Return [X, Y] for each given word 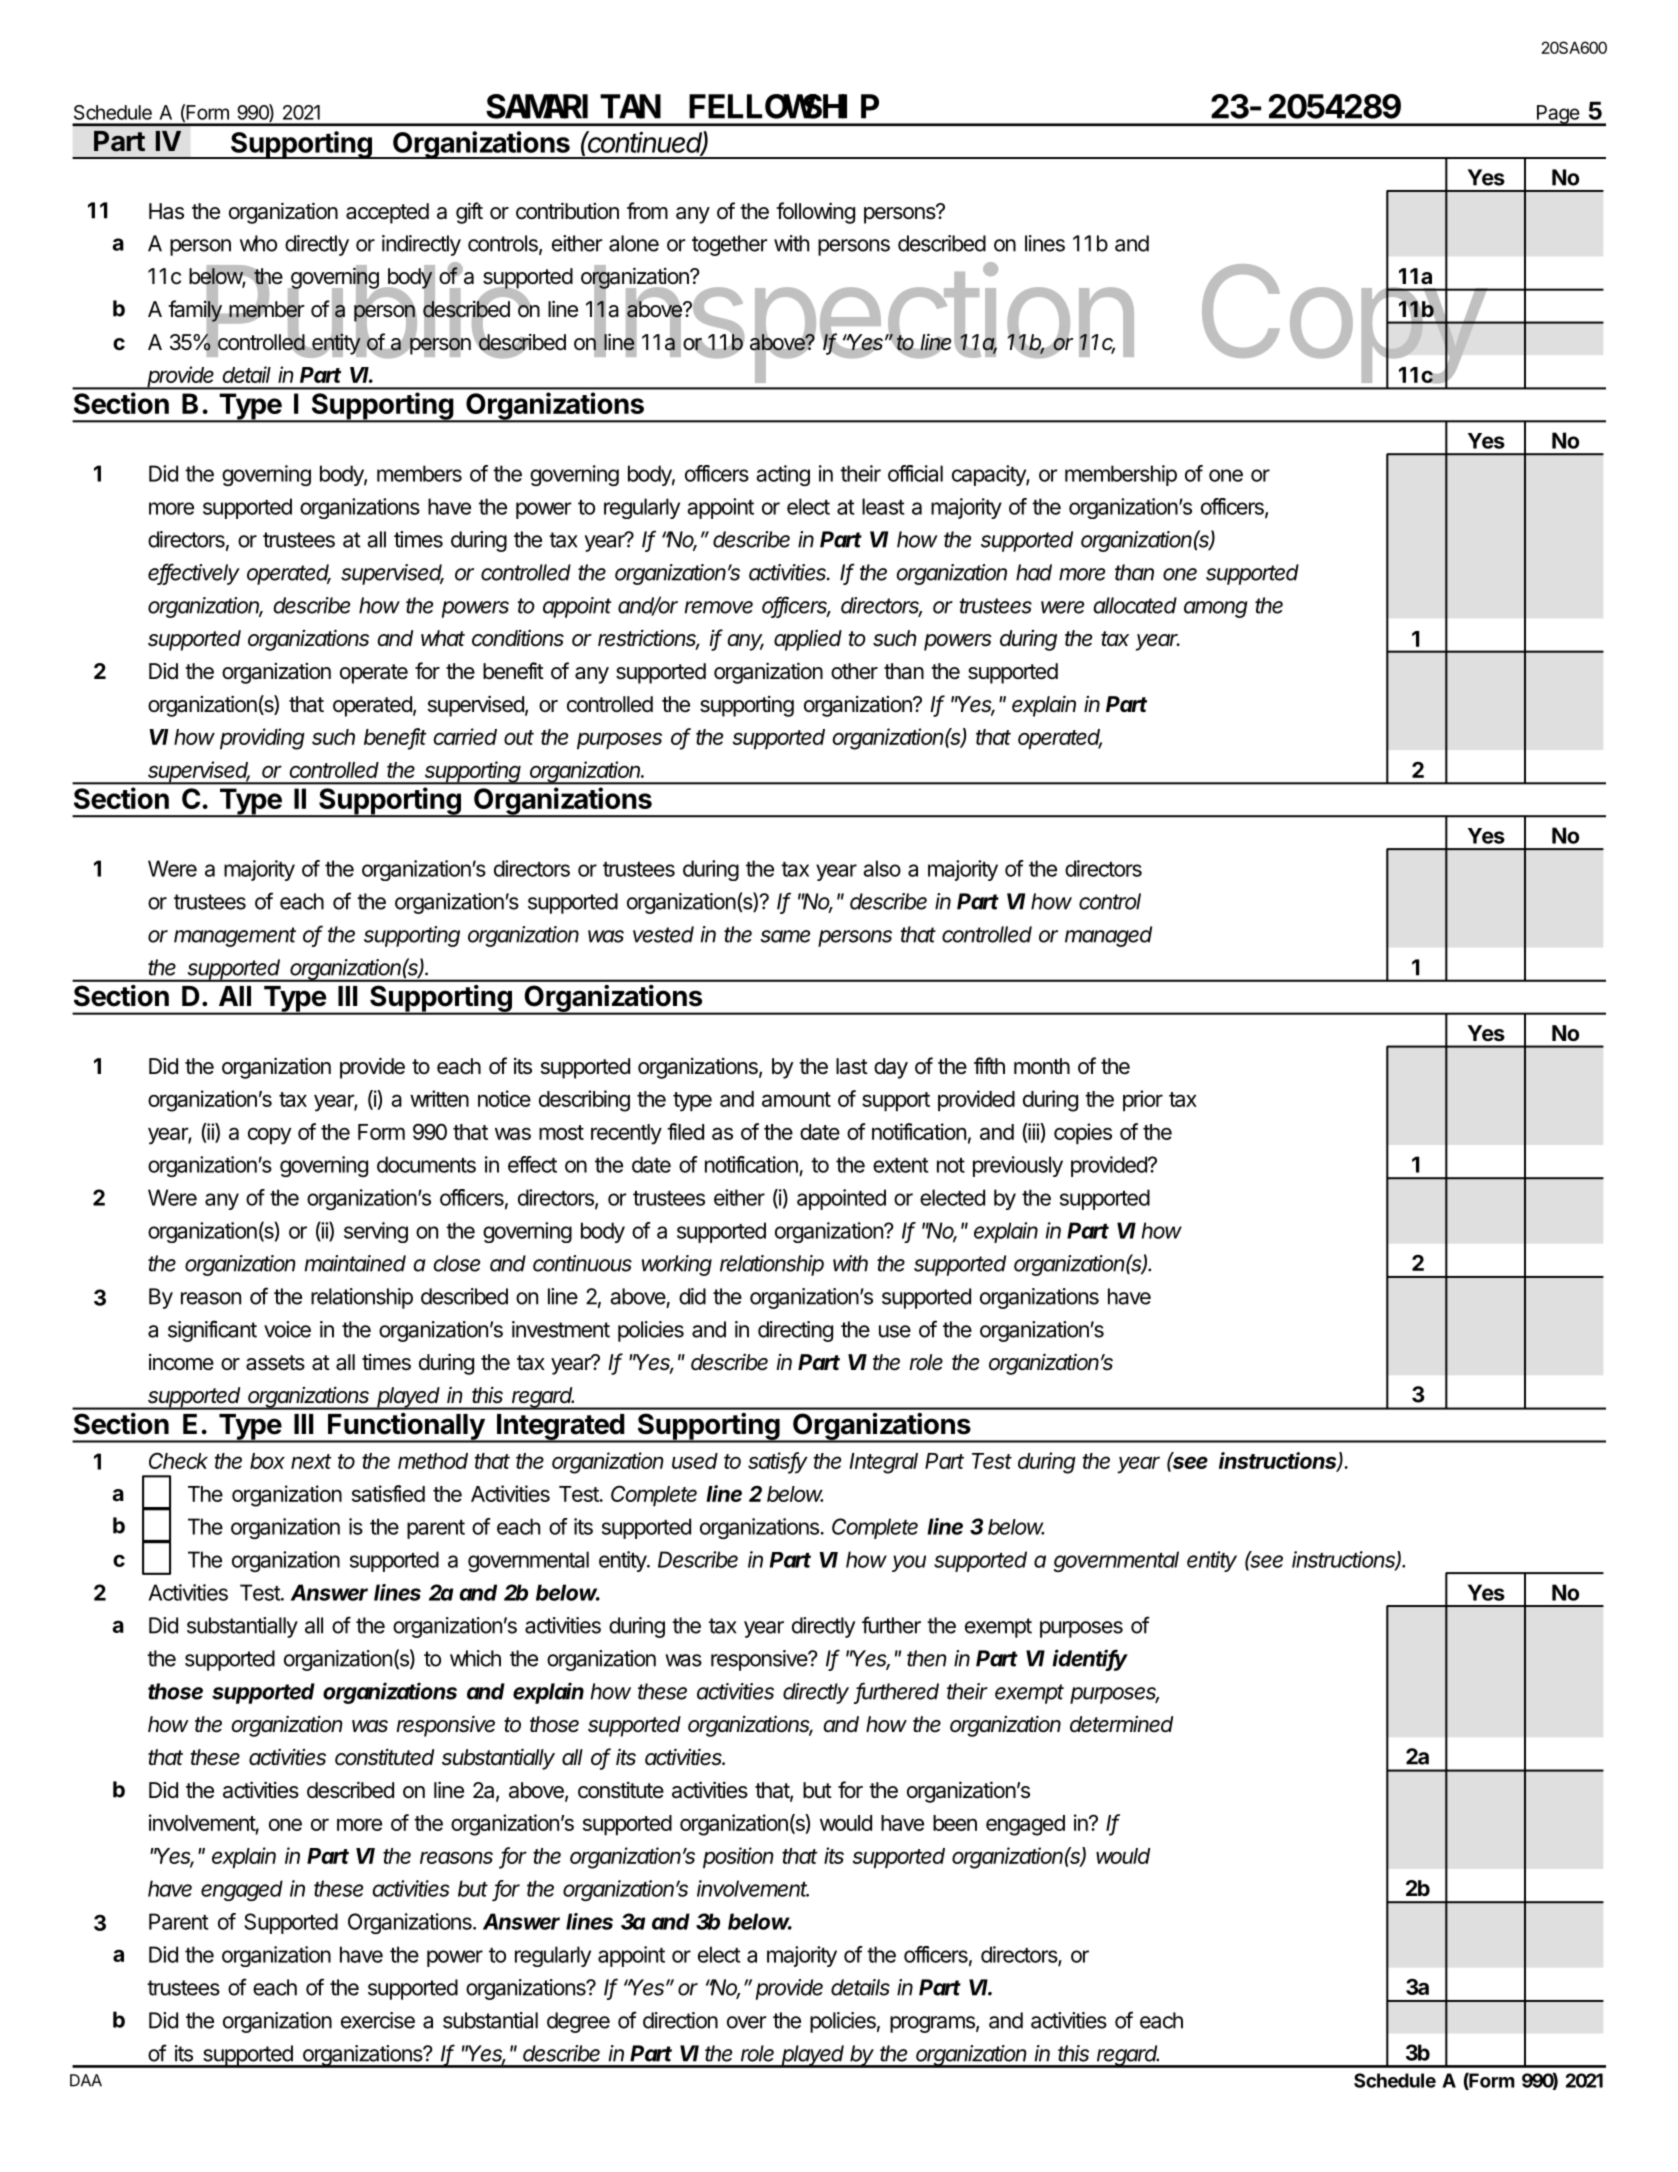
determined [1121, 1724]
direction [680, 2020]
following [815, 213]
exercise [378, 2020]
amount [796, 1099]
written [439, 1098]
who [258, 243]
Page [1557, 115]
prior [1143, 1100]
